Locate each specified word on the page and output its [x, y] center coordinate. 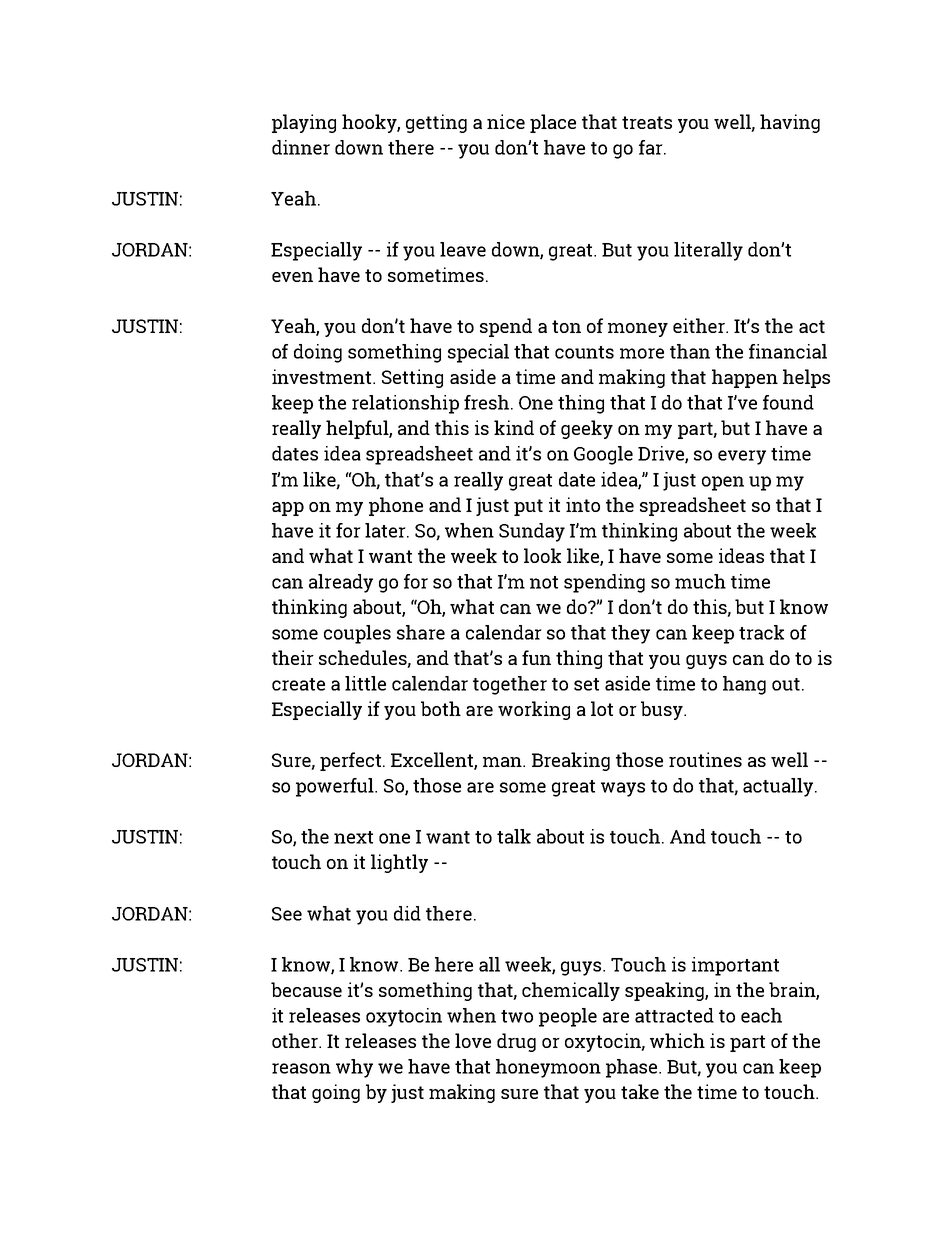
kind [514, 427]
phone [396, 506]
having [790, 123]
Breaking [571, 761]
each [761, 1015]
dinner [301, 147]
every [742, 457]
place [553, 123]
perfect [352, 761]
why [354, 1068]
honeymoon [548, 1068]
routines [705, 759]
